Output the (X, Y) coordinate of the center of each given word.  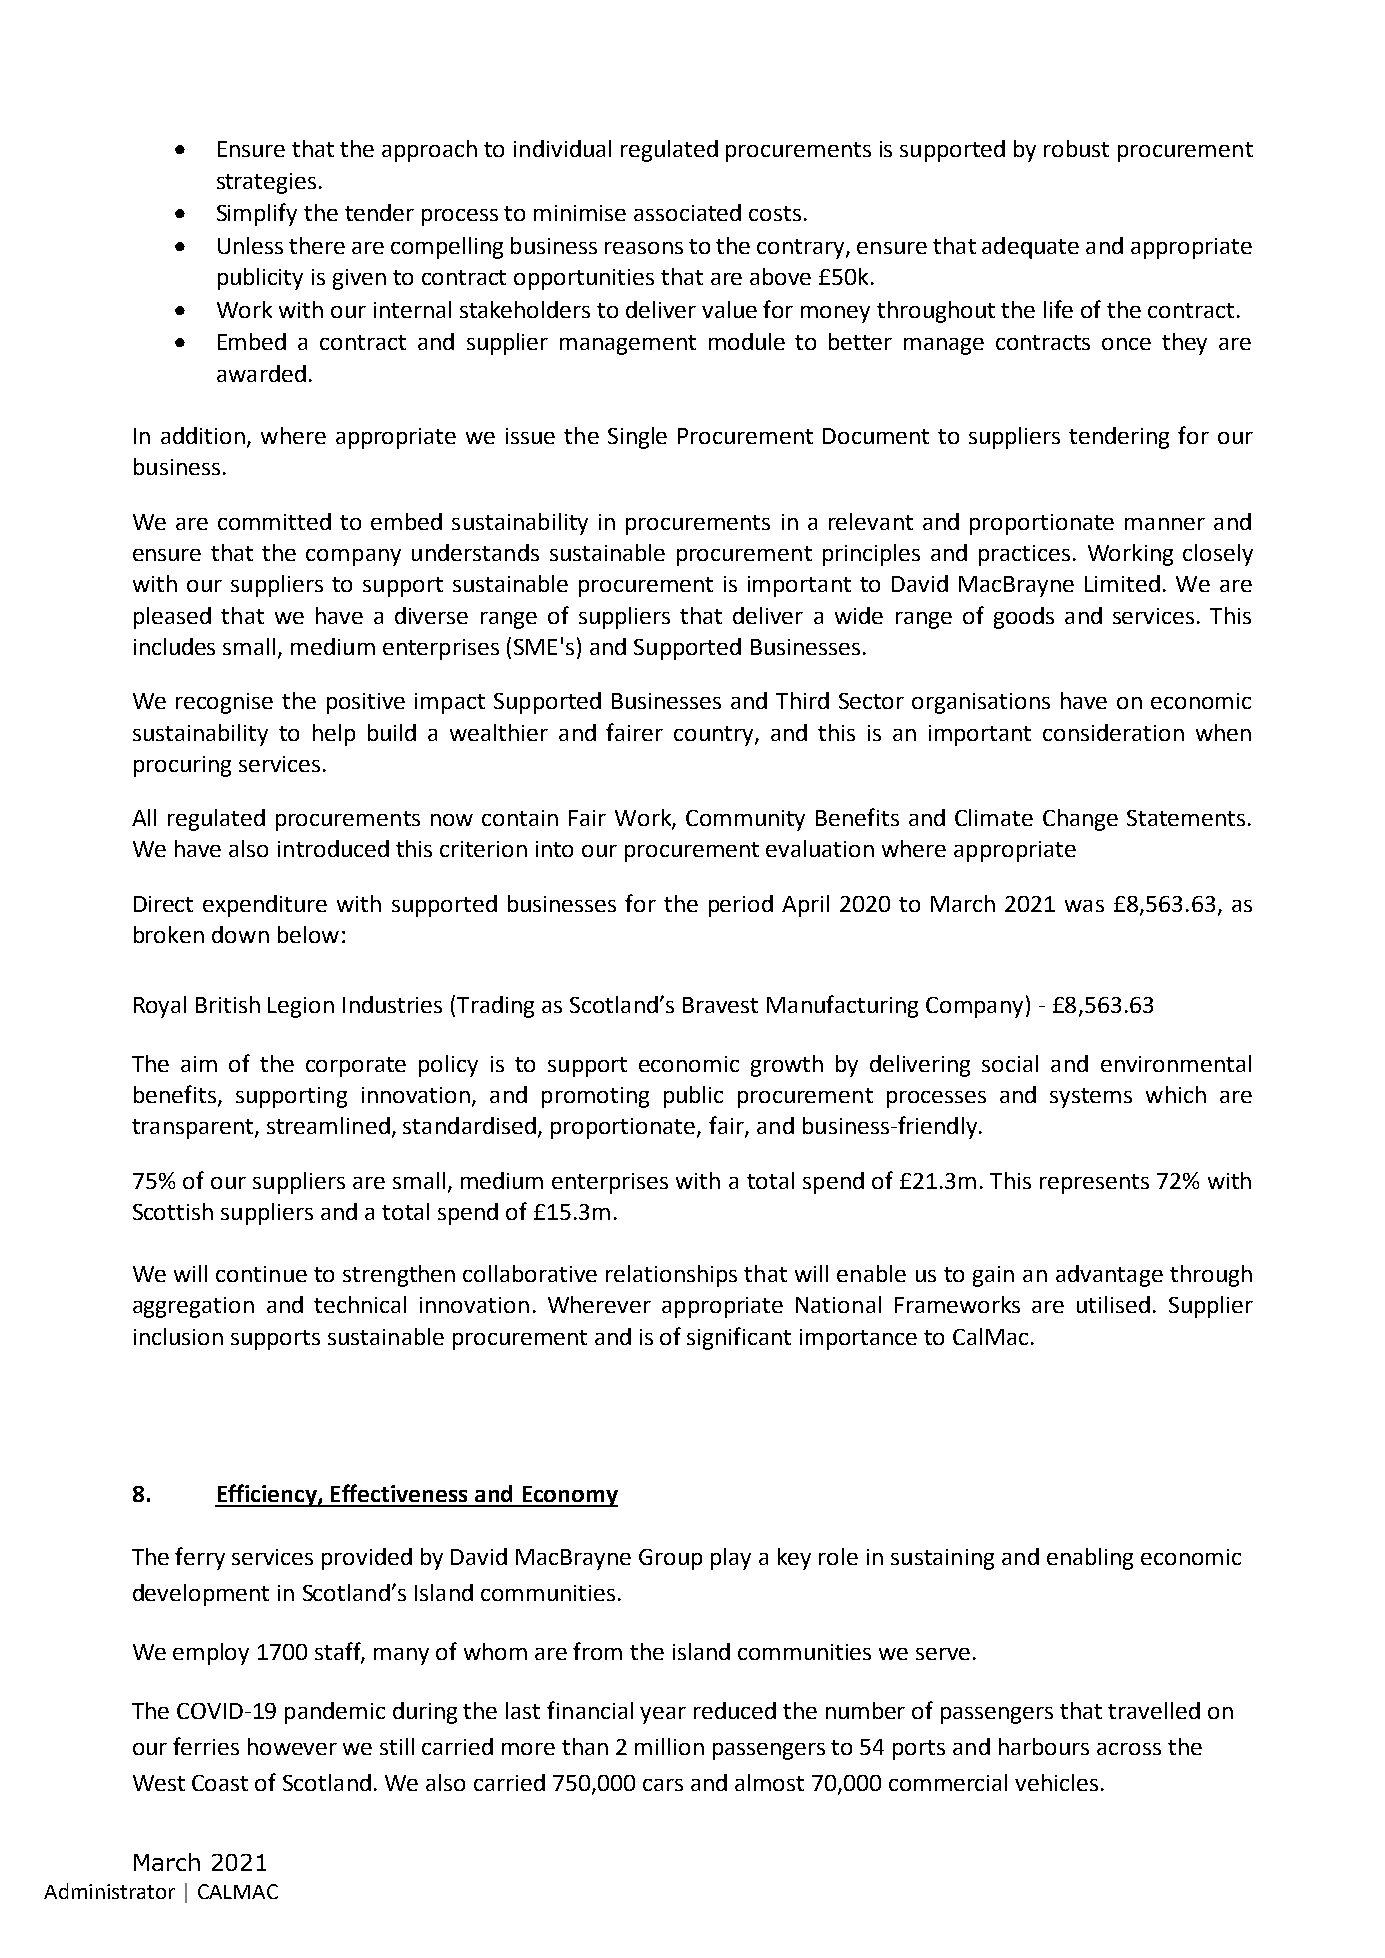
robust (1076, 148)
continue (261, 1274)
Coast (220, 1783)
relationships (671, 1276)
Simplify (257, 214)
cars (663, 1785)
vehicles (1056, 1782)
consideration (1113, 732)
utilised (1113, 1304)
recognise (224, 703)
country (715, 736)
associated (687, 212)
